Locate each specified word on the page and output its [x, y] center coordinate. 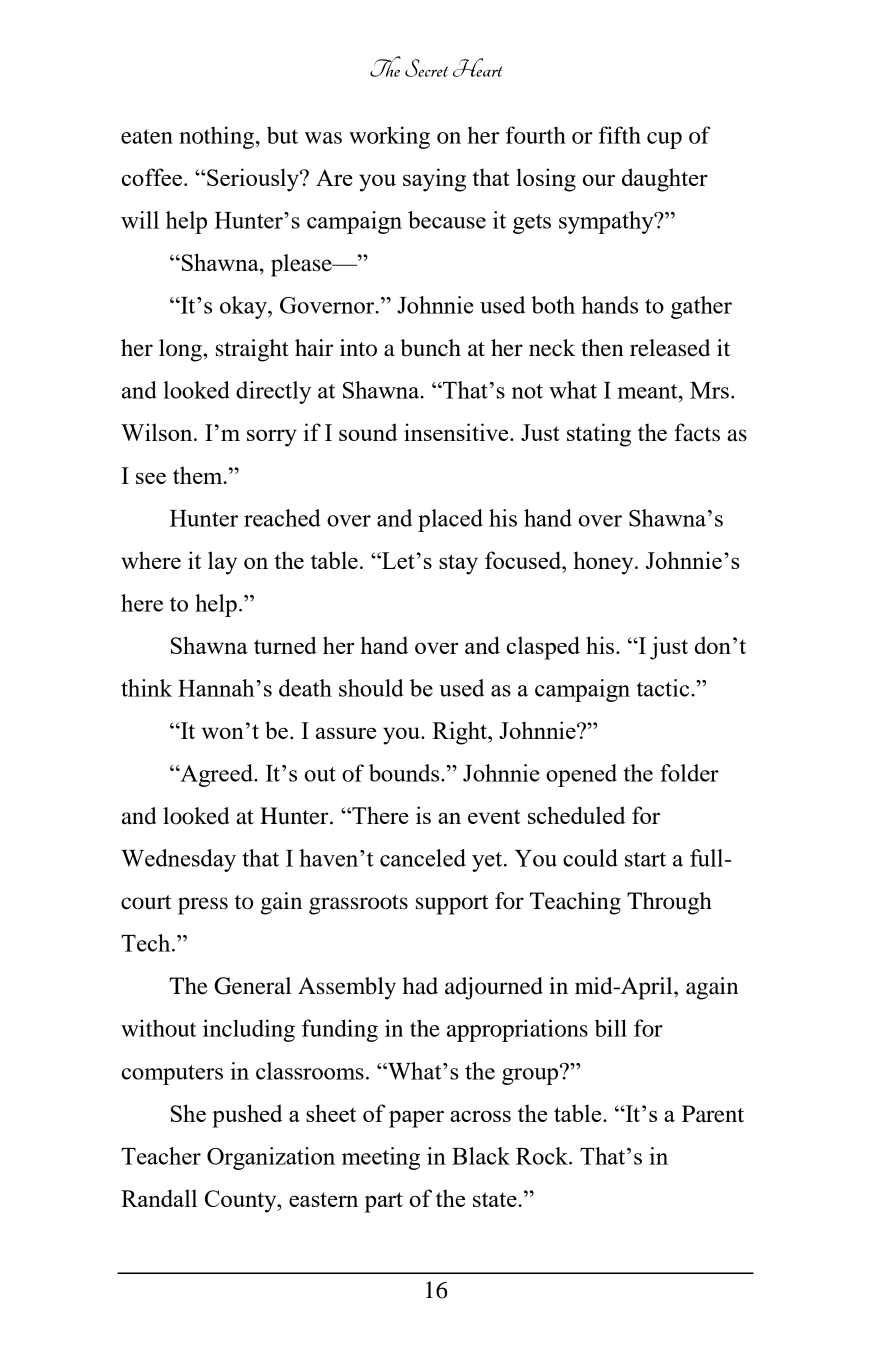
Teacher [161, 1156]
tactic [664, 688]
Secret [426, 68]
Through [669, 903]
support [452, 905]
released [670, 348]
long [181, 350]
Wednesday [178, 860]
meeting [381, 1158]
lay [222, 563]
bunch [430, 348]
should [371, 688]
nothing [218, 137]
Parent [713, 1114]
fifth [620, 135]
